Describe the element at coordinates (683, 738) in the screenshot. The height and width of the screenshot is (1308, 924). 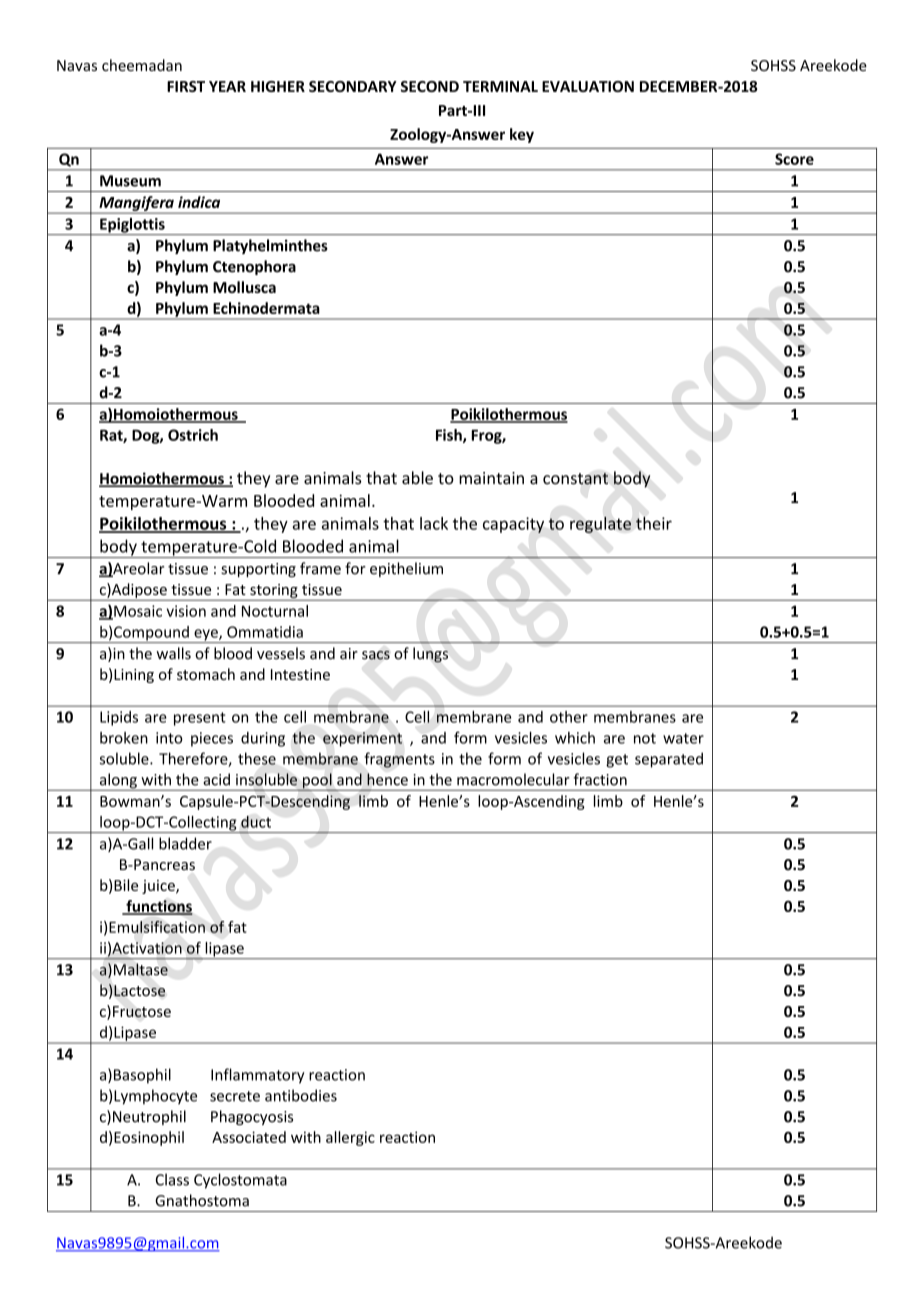
I see `water` at that location.
